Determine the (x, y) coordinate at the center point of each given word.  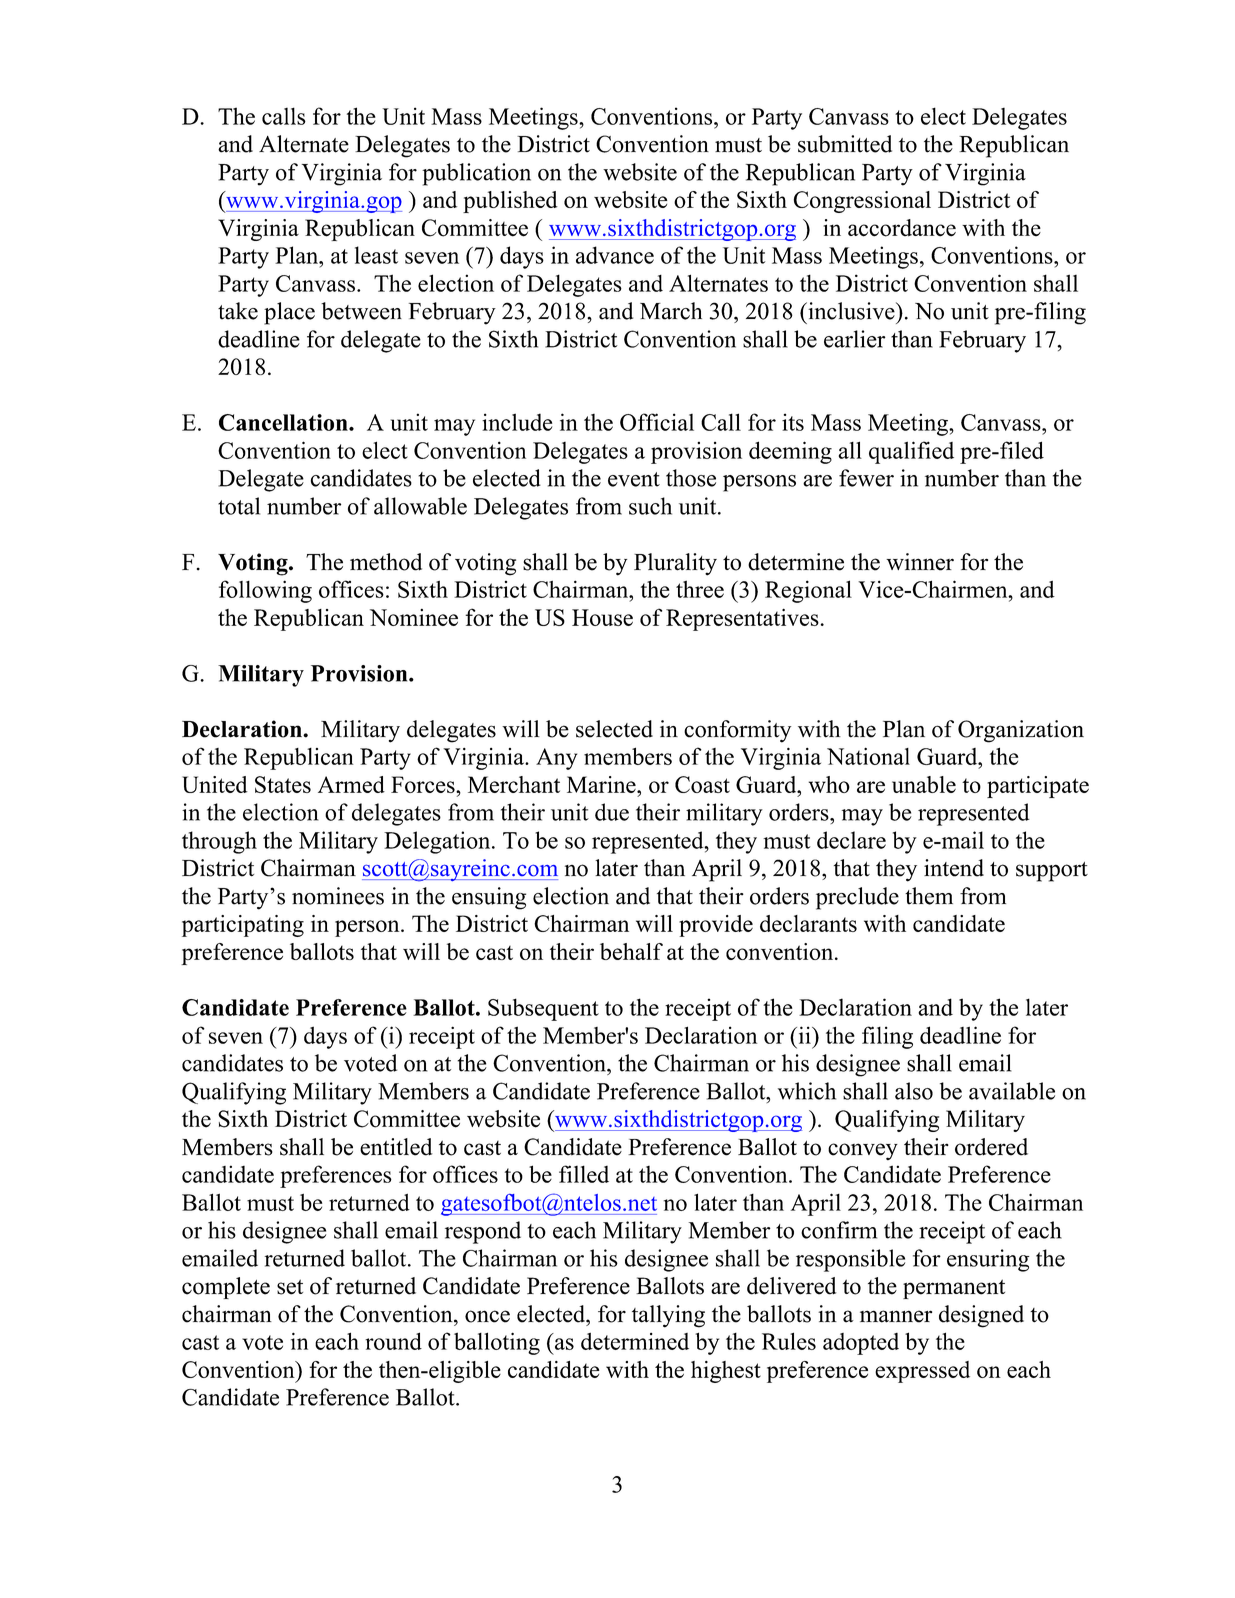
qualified (911, 452)
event (634, 479)
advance (615, 255)
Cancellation (284, 422)
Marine (602, 784)
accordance (902, 228)
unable (924, 784)
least (376, 255)
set (290, 1287)
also (914, 1091)
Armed (351, 784)
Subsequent (543, 1009)
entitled (396, 1147)
